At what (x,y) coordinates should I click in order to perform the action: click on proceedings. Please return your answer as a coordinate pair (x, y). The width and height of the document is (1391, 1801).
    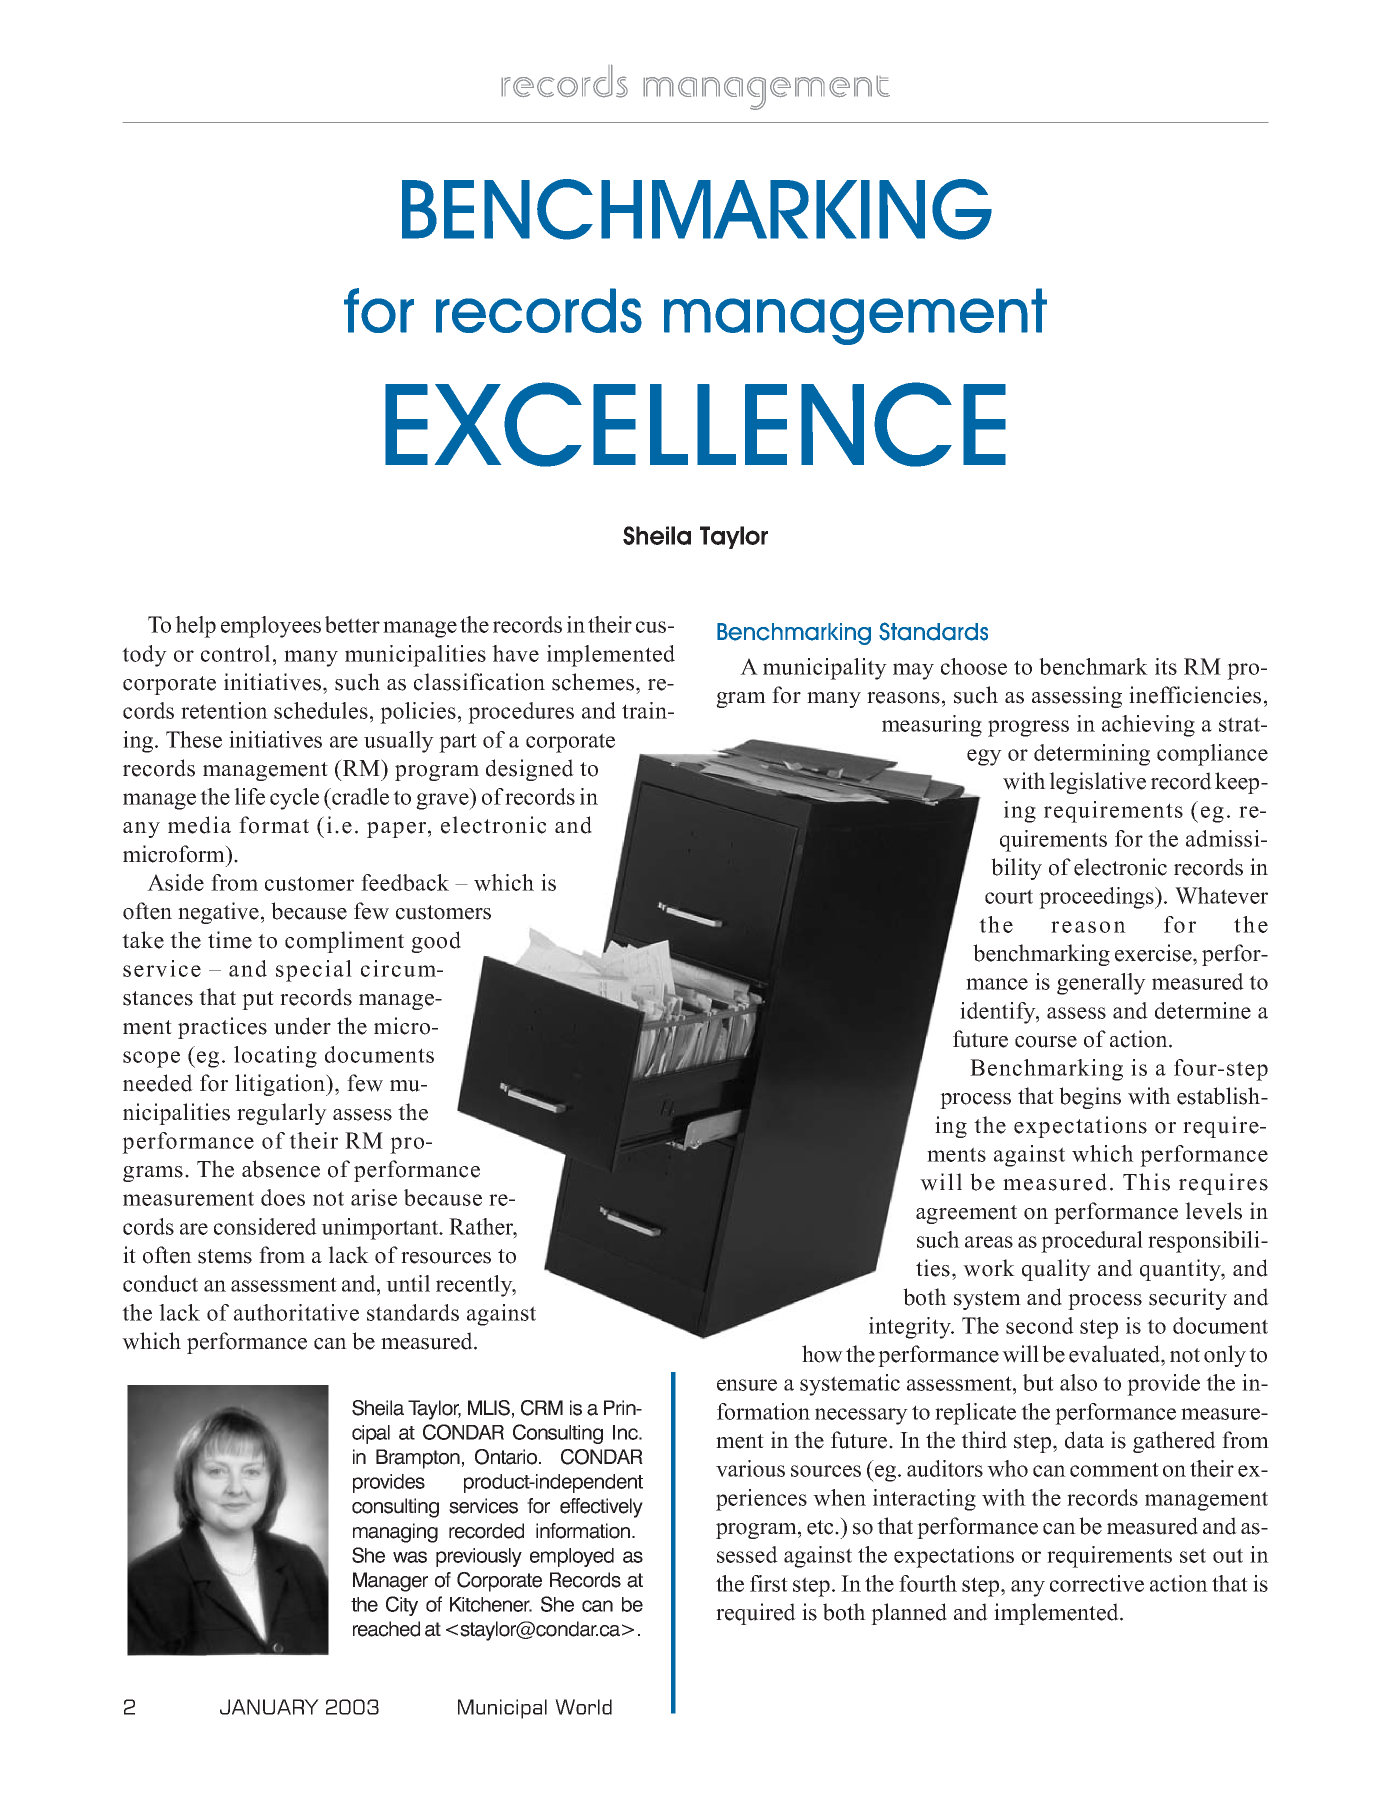
    Looking at the image, I should click on (1098, 898).
